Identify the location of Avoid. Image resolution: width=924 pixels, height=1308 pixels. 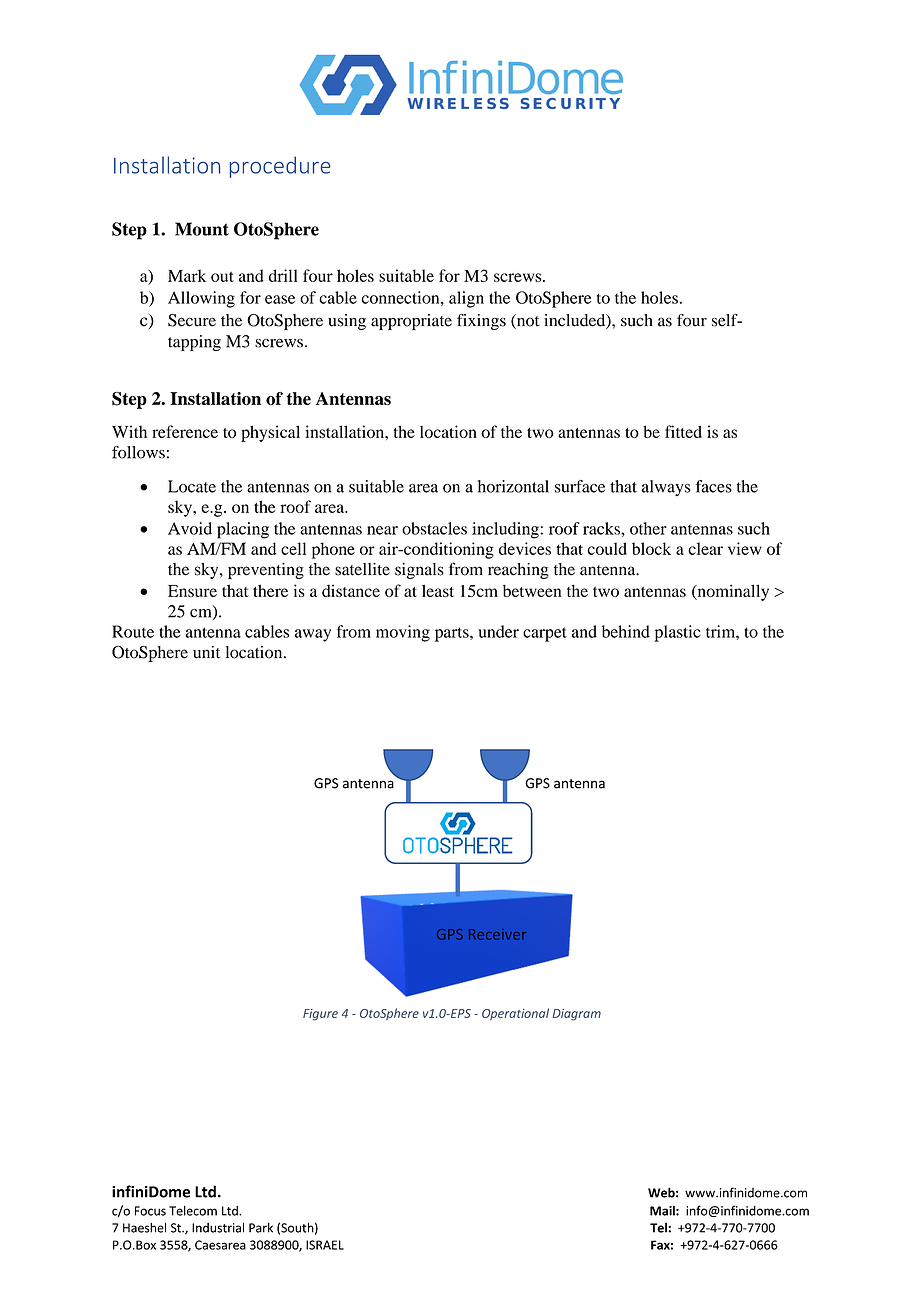
(190, 528).
